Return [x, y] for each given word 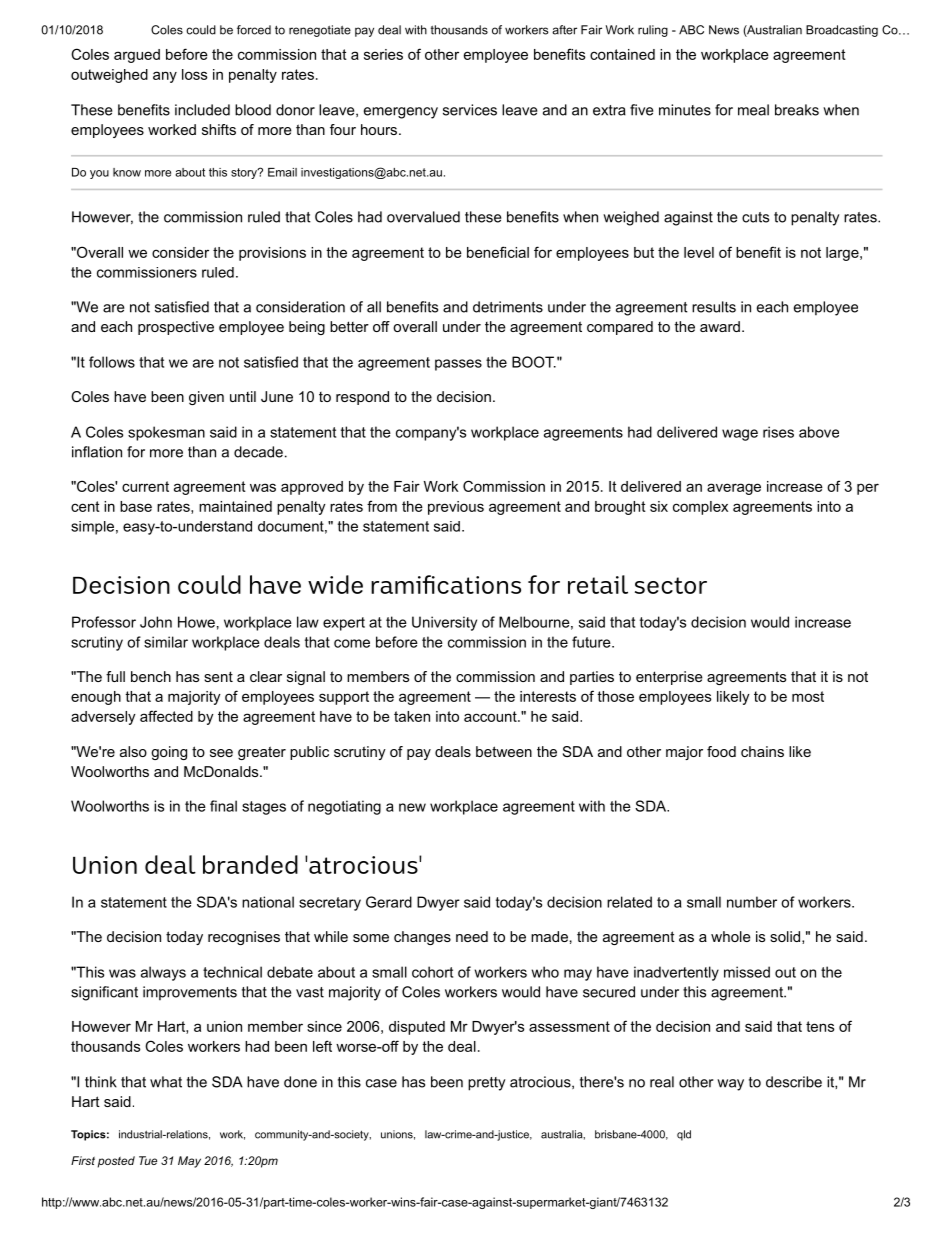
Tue [148, 1160]
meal [753, 110]
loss [194, 74]
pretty [486, 1084]
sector [671, 585]
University [444, 623]
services [470, 110]
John [156, 622]
